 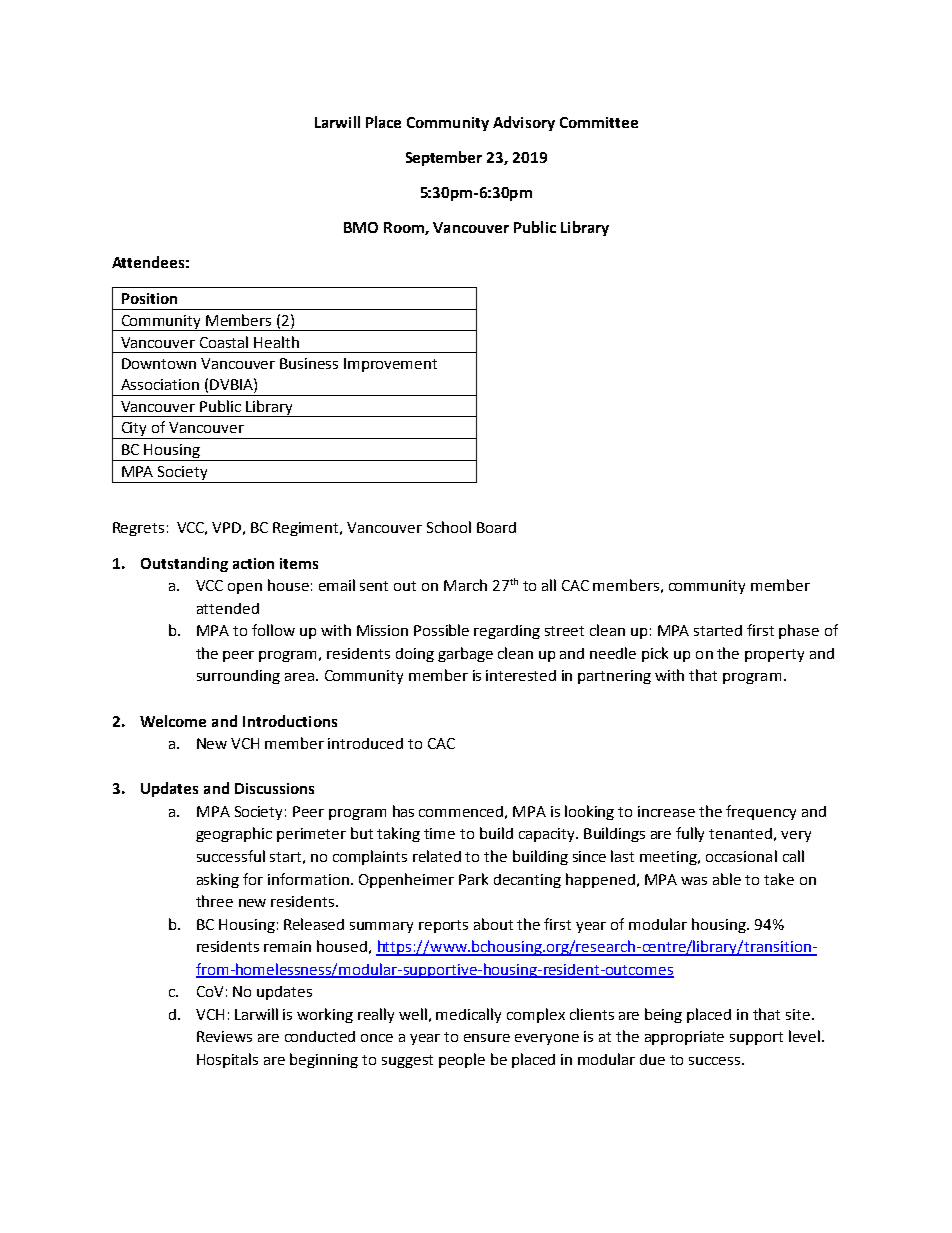 I want to click on Coastal, so click(x=224, y=342).
